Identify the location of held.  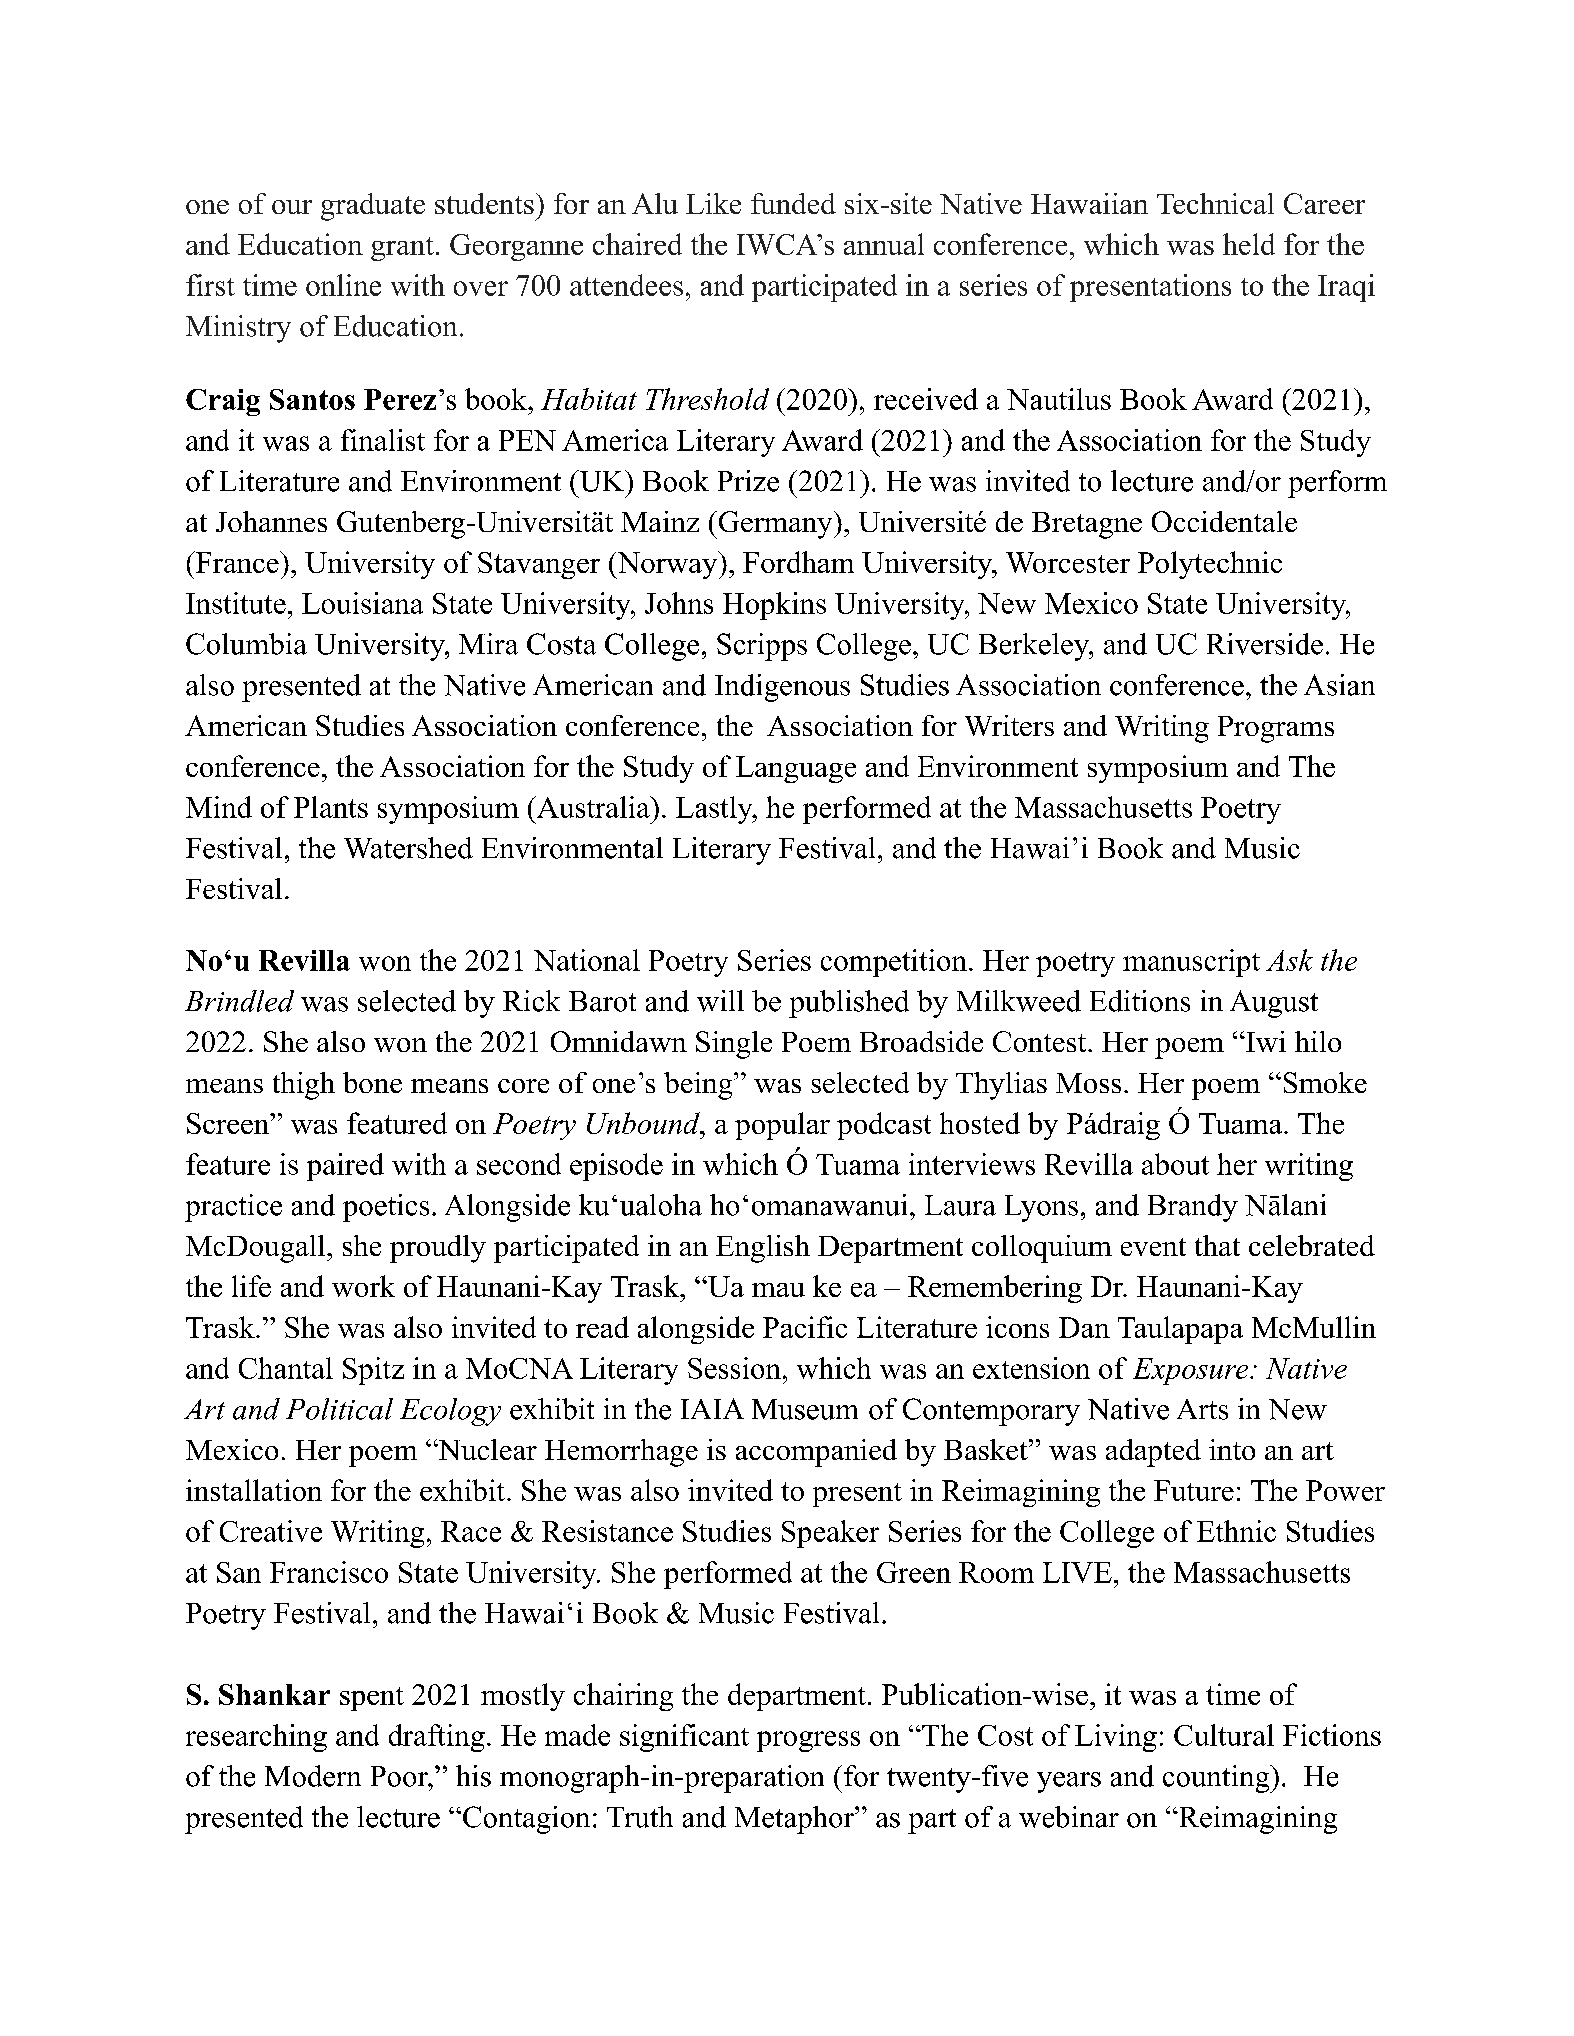
(1249, 244).
